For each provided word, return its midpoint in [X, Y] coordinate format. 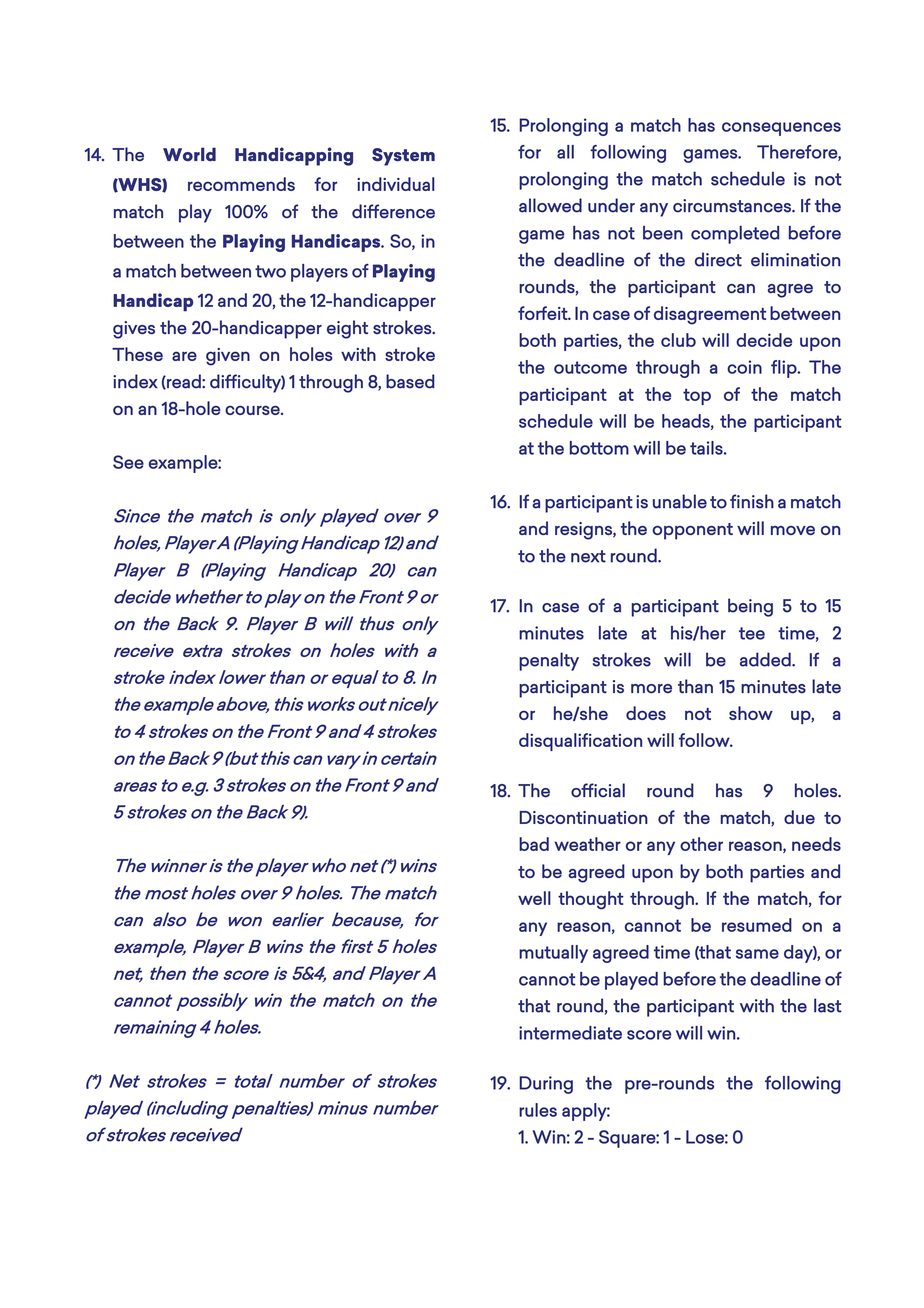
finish [752, 501]
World [189, 154]
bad [534, 844]
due [799, 817]
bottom [599, 448]
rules [538, 1110]
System [403, 157]
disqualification [580, 742]
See [128, 462]
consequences [781, 129]
